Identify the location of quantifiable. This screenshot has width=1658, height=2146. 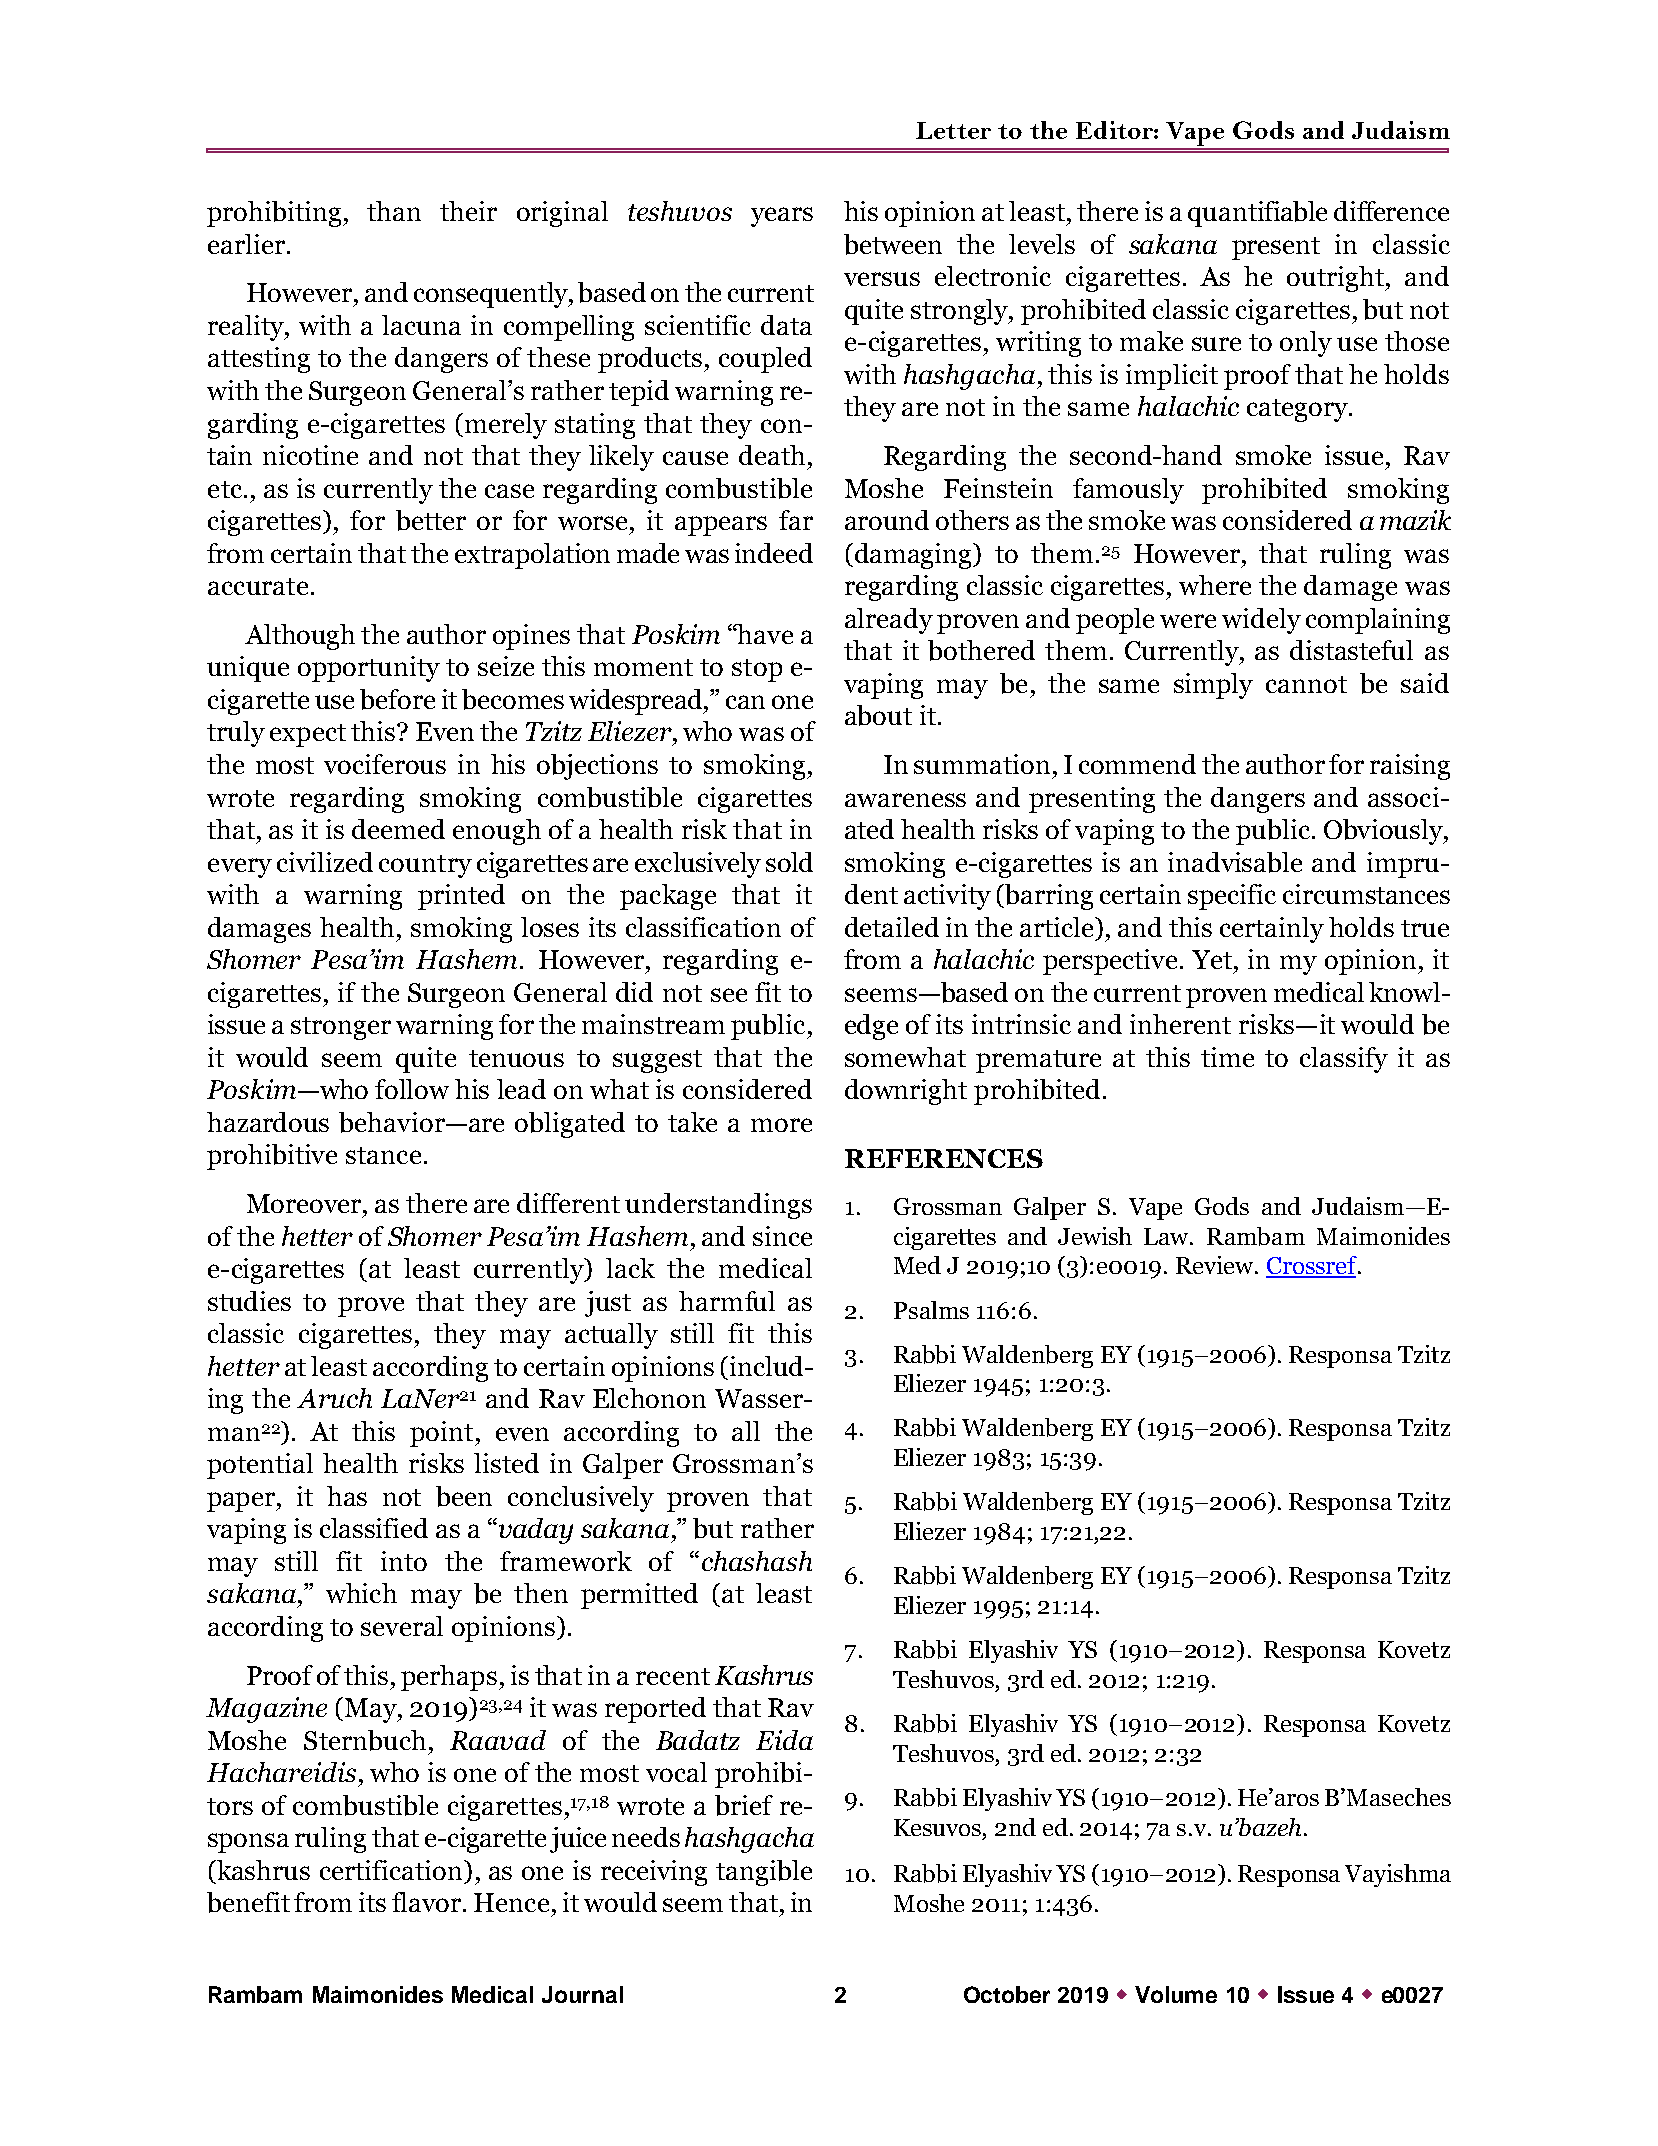
(1257, 214).
